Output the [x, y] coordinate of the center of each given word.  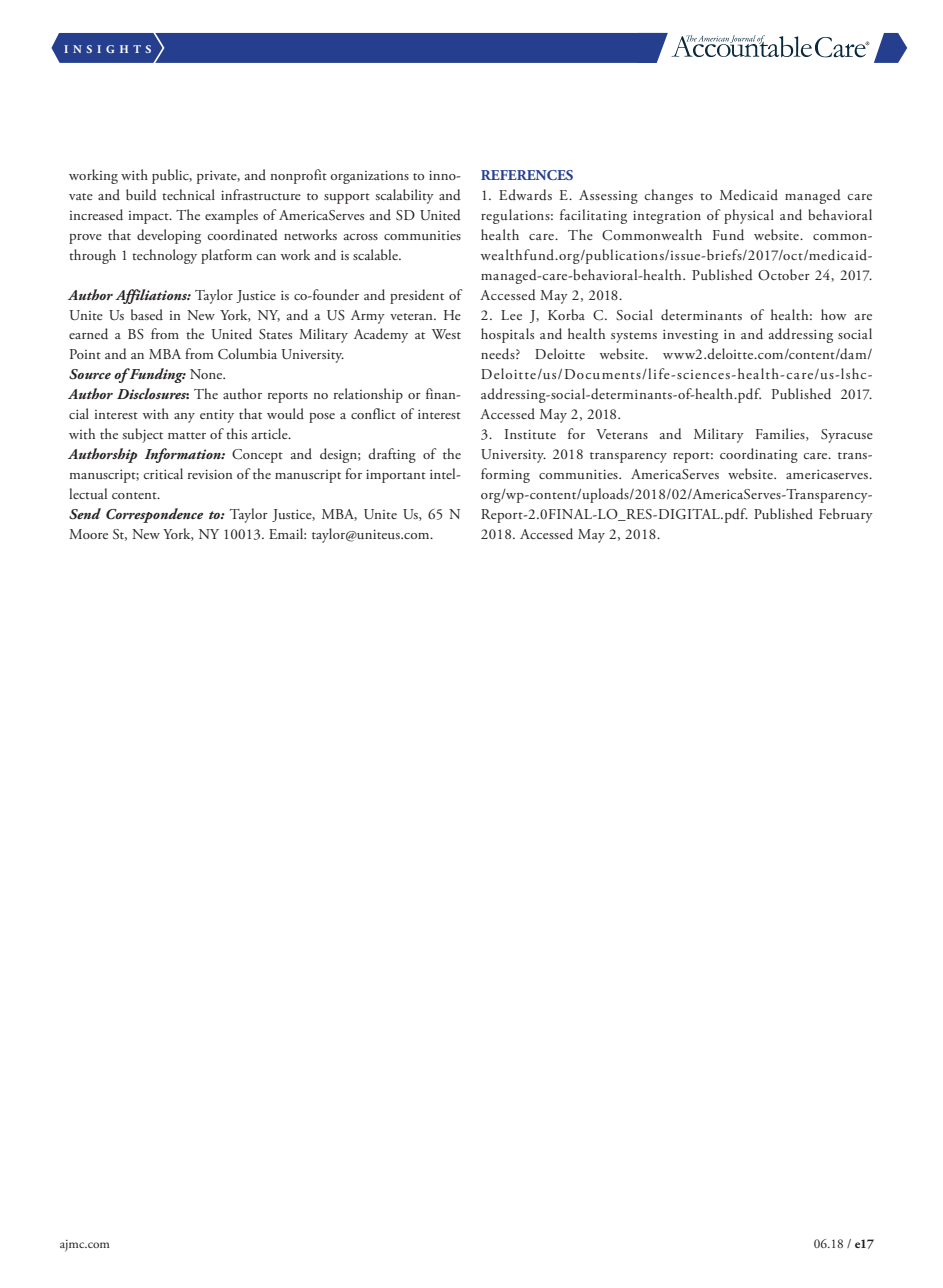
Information [184, 455]
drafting [392, 455]
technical [188, 194]
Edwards [525, 194]
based [147, 314]
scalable [376, 254]
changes [668, 196]
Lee [511, 315]
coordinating [759, 455]
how [834, 314]
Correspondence [154, 515]
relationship [368, 395]
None [207, 374]
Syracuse [847, 436]
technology [164, 256]
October [784, 274]
